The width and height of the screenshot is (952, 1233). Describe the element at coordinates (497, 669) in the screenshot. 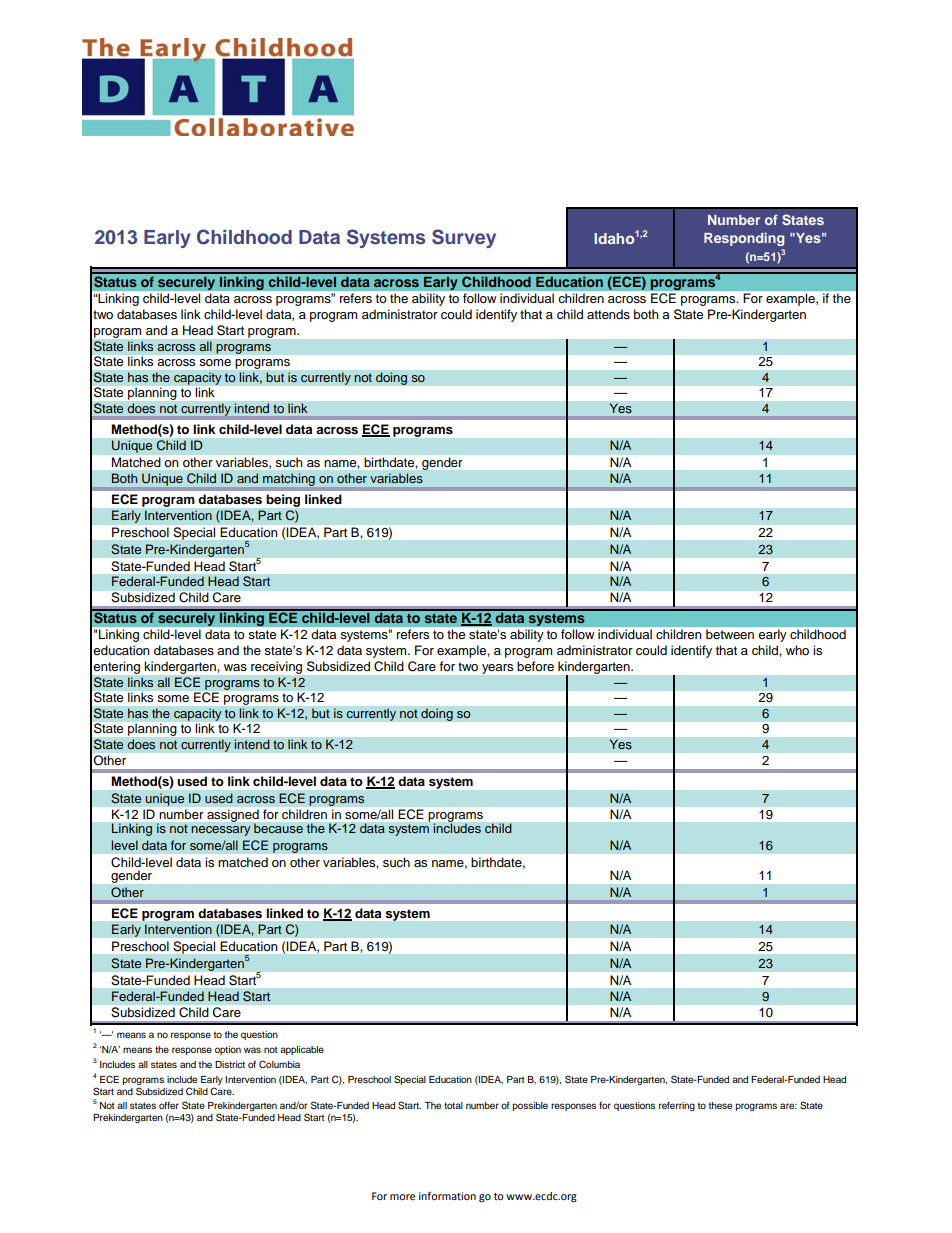

I see `years` at that location.
